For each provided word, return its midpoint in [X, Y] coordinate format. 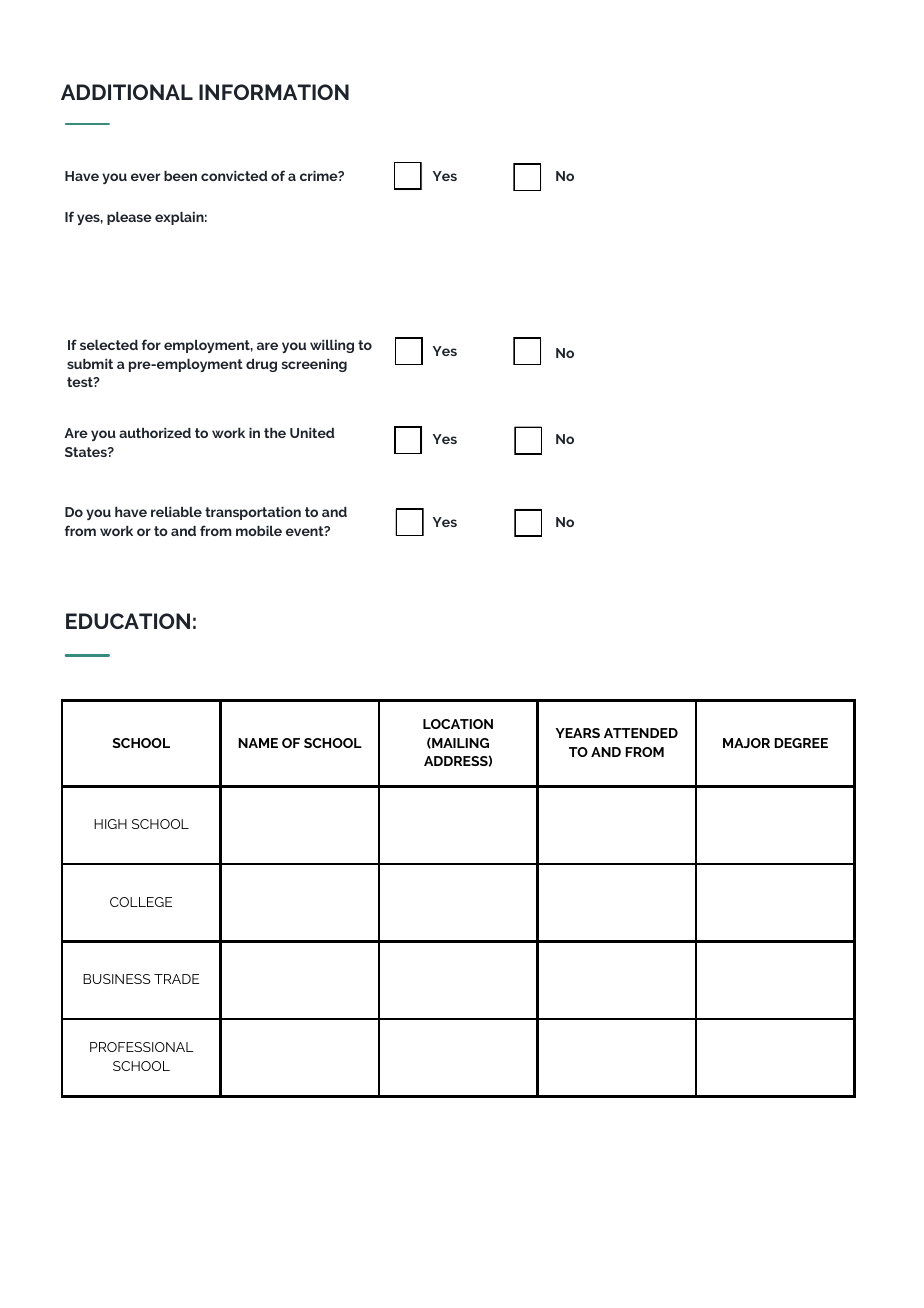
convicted [234, 176]
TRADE [176, 979]
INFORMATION [274, 92]
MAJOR [746, 743]
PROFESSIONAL [141, 1047]
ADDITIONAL [127, 92]
